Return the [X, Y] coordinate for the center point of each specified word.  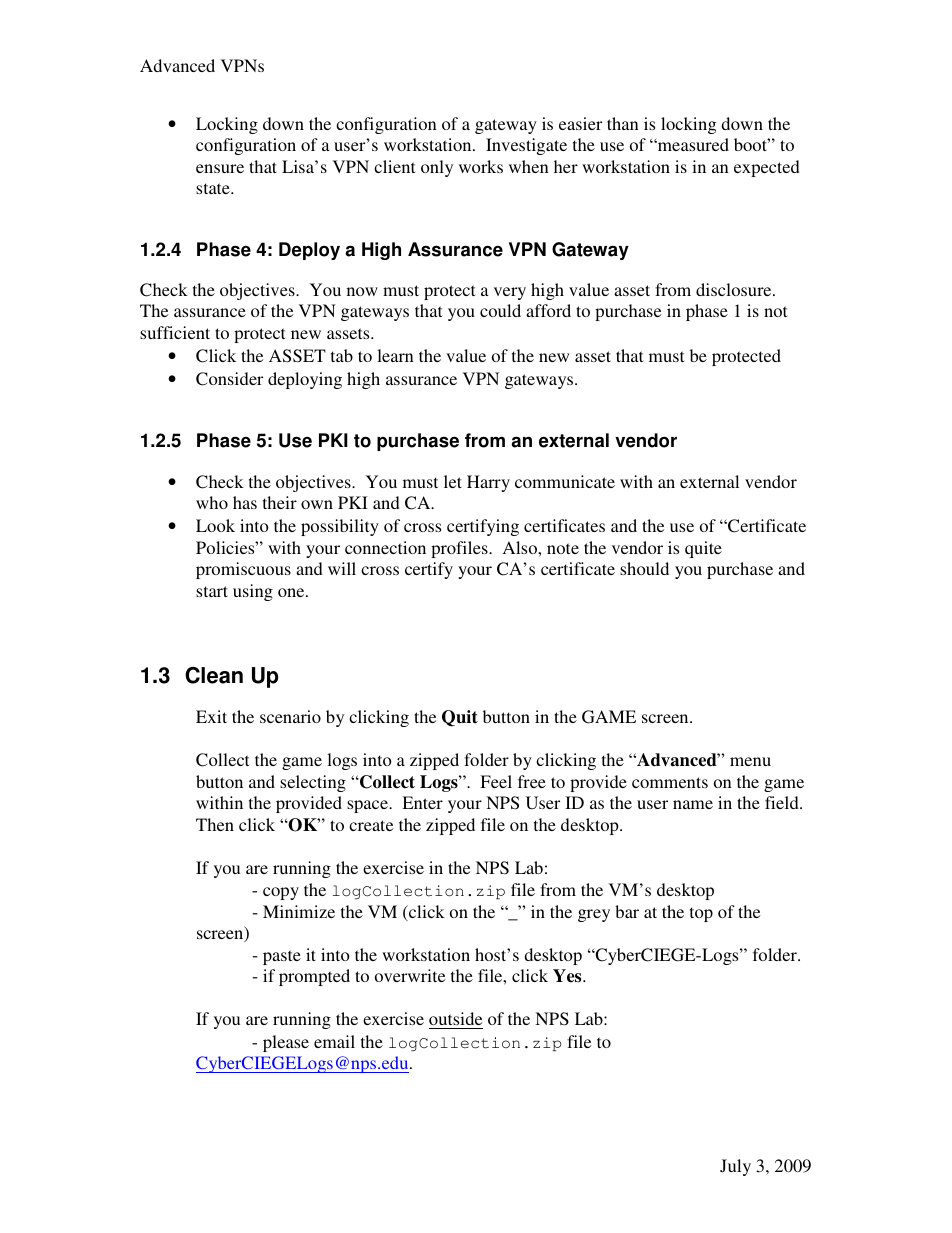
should [644, 568]
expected [767, 168]
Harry [488, 483]
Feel [496, 781]
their [280, 502]
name [693, 804]
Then [215, 824]
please [286, 1043]
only [437, 168]
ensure [220, 168]
